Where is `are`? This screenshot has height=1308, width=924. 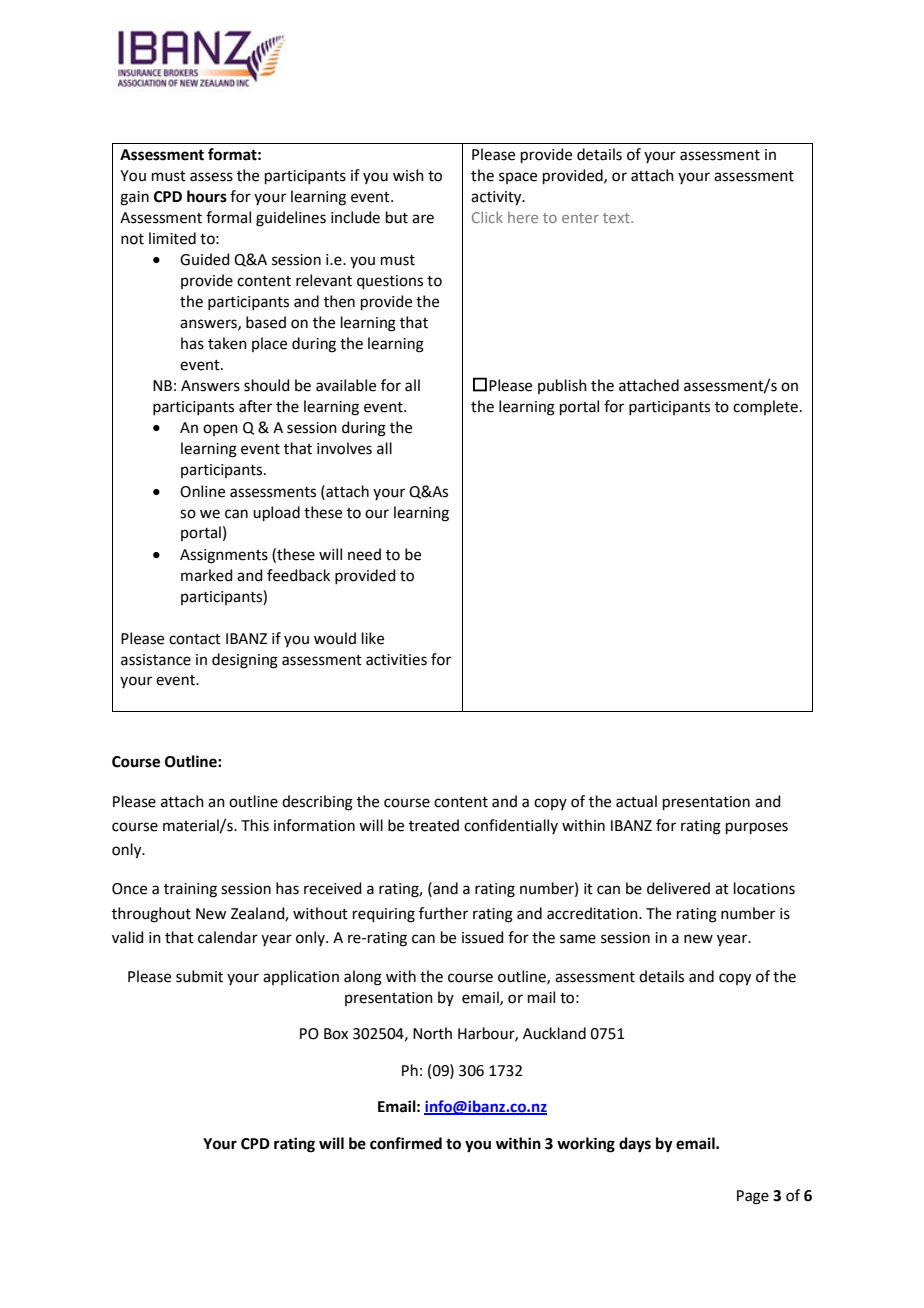
are is located at coordinates (423, 219).
